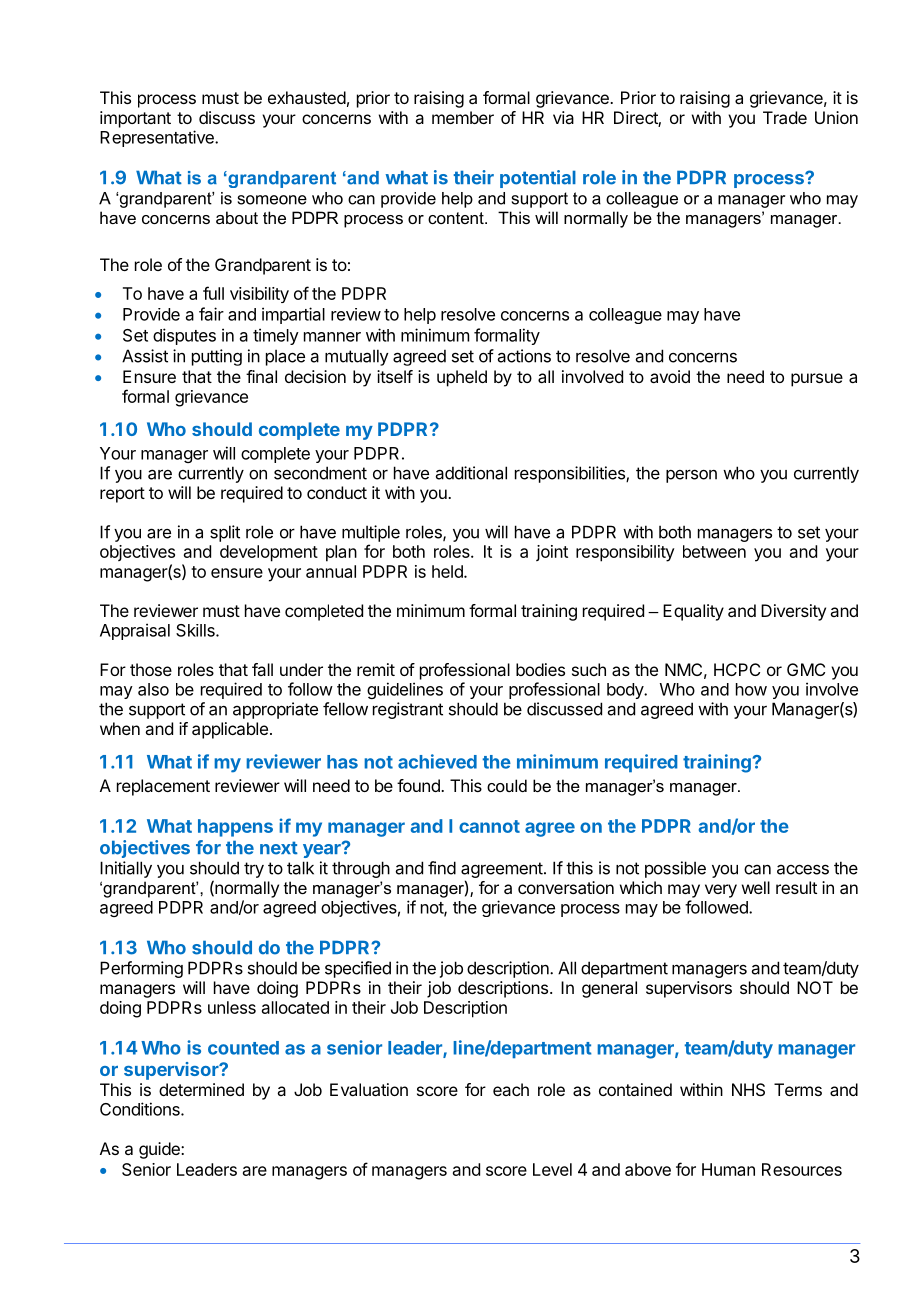  I want to click on member, so click(463, 117).
